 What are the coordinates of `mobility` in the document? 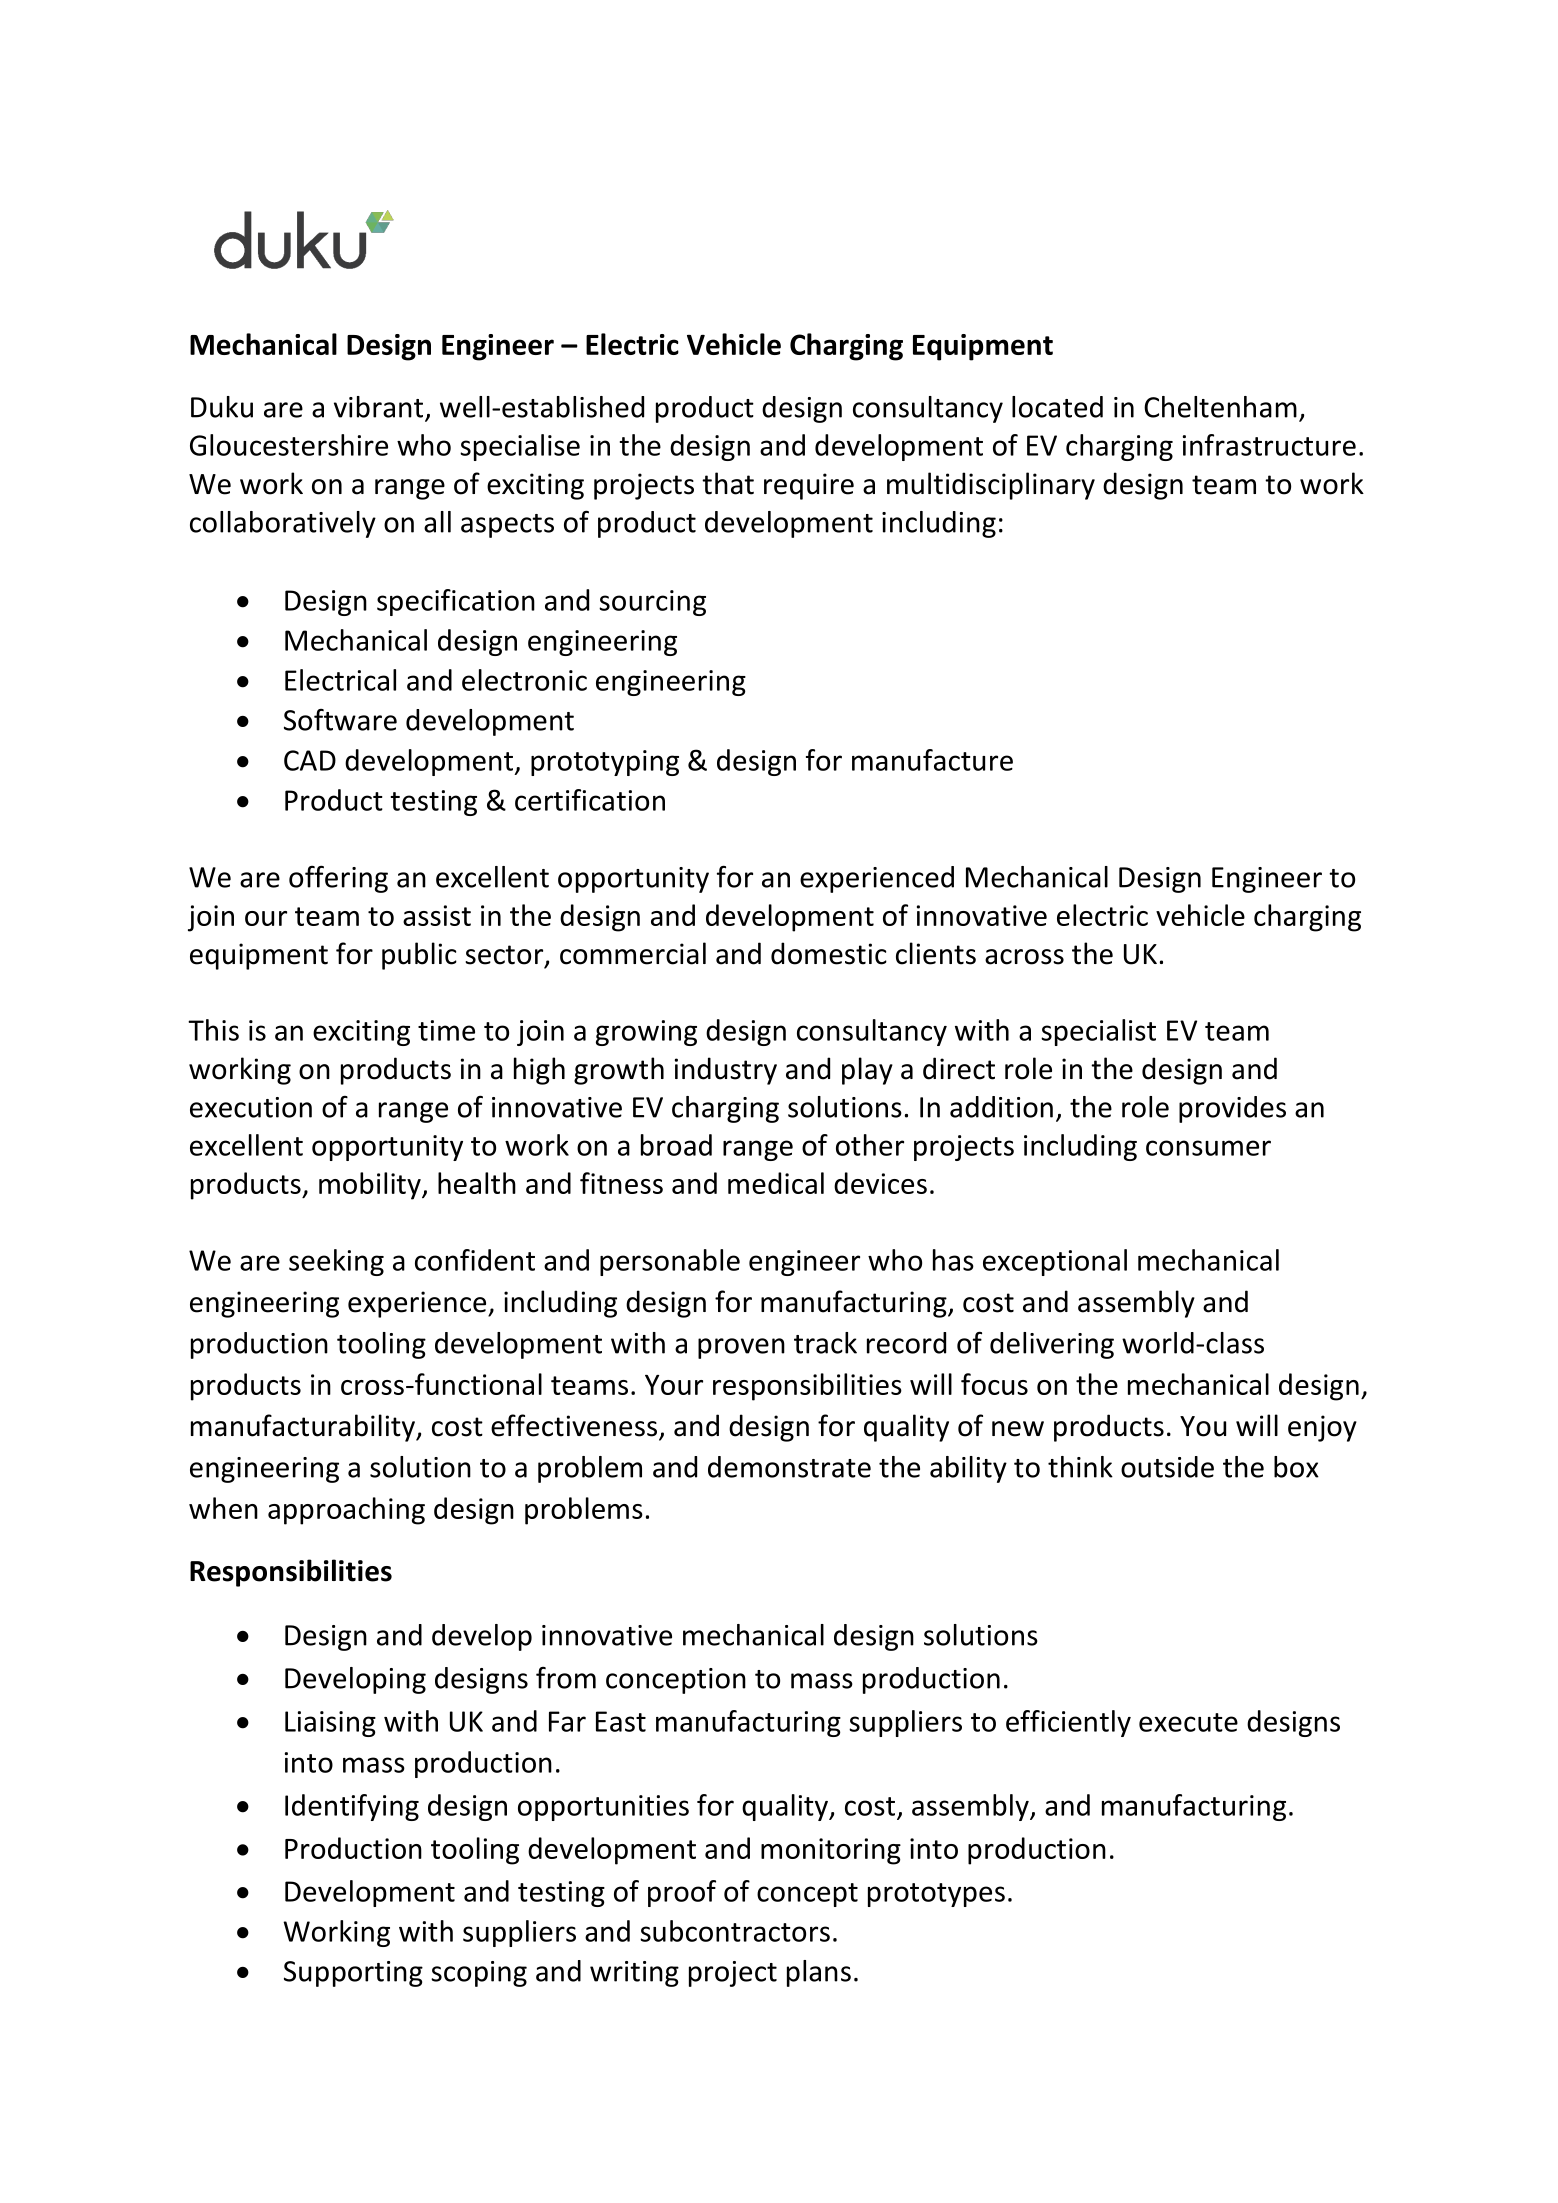 It's located at (371, 1186).
